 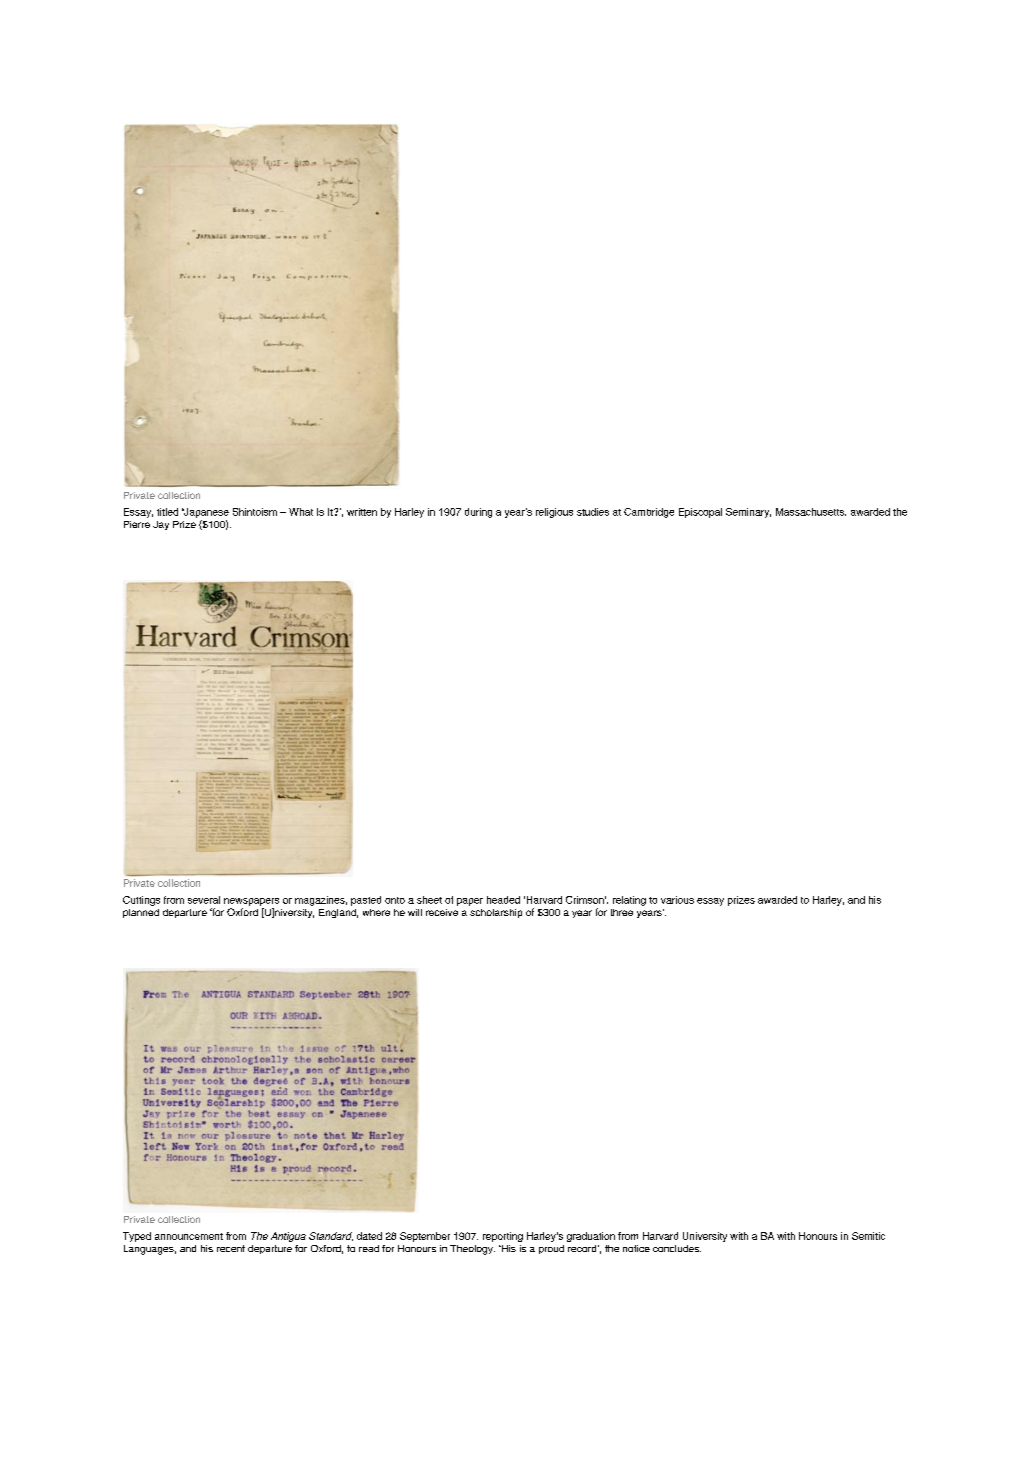 What do you see at coordinates (204, 900) in the screenshot?
I see `several` at bounding box center [204, 900].
